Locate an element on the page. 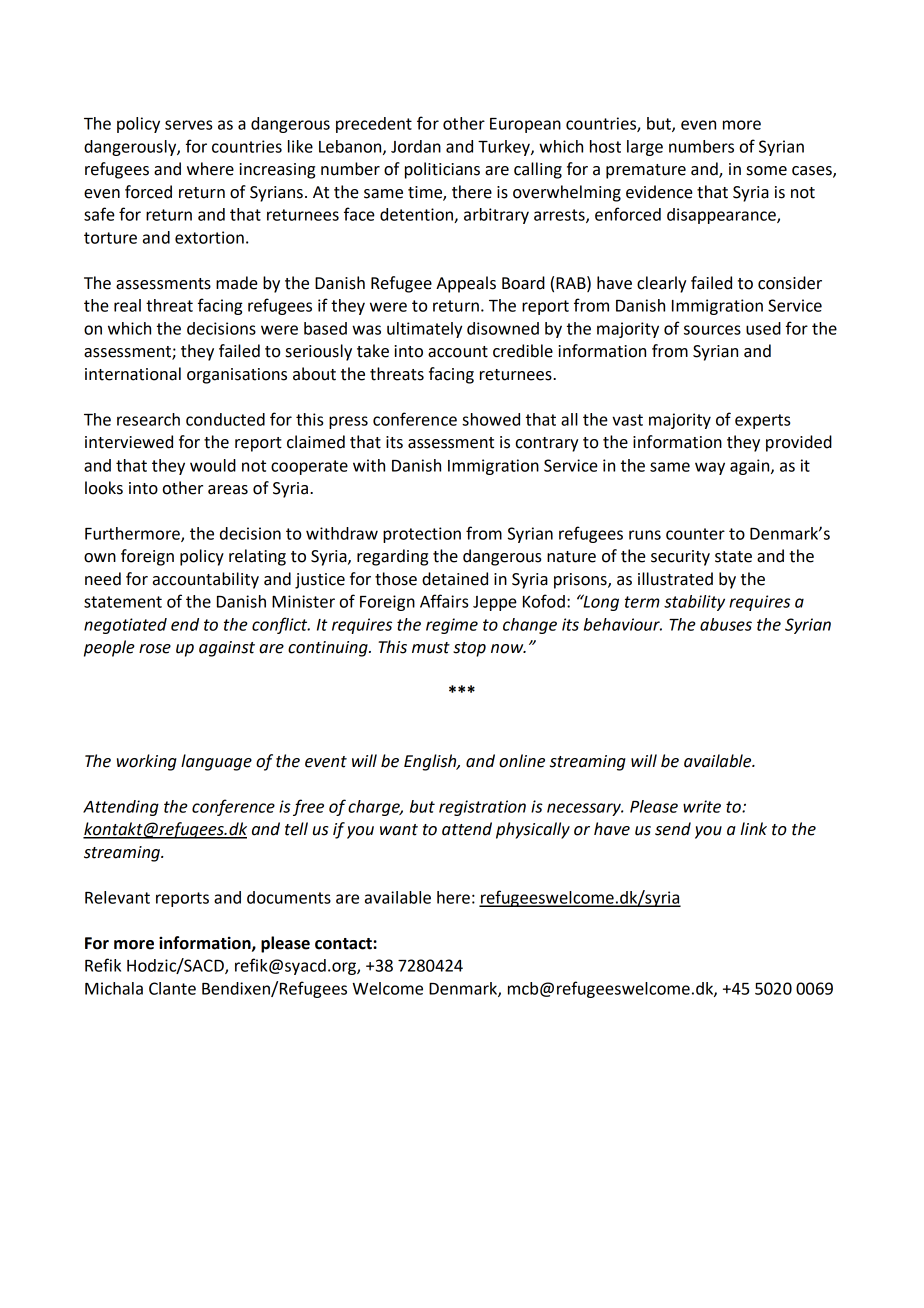 The width and height of the image is (924, 1308). link is located at coordinates (753, 828).
